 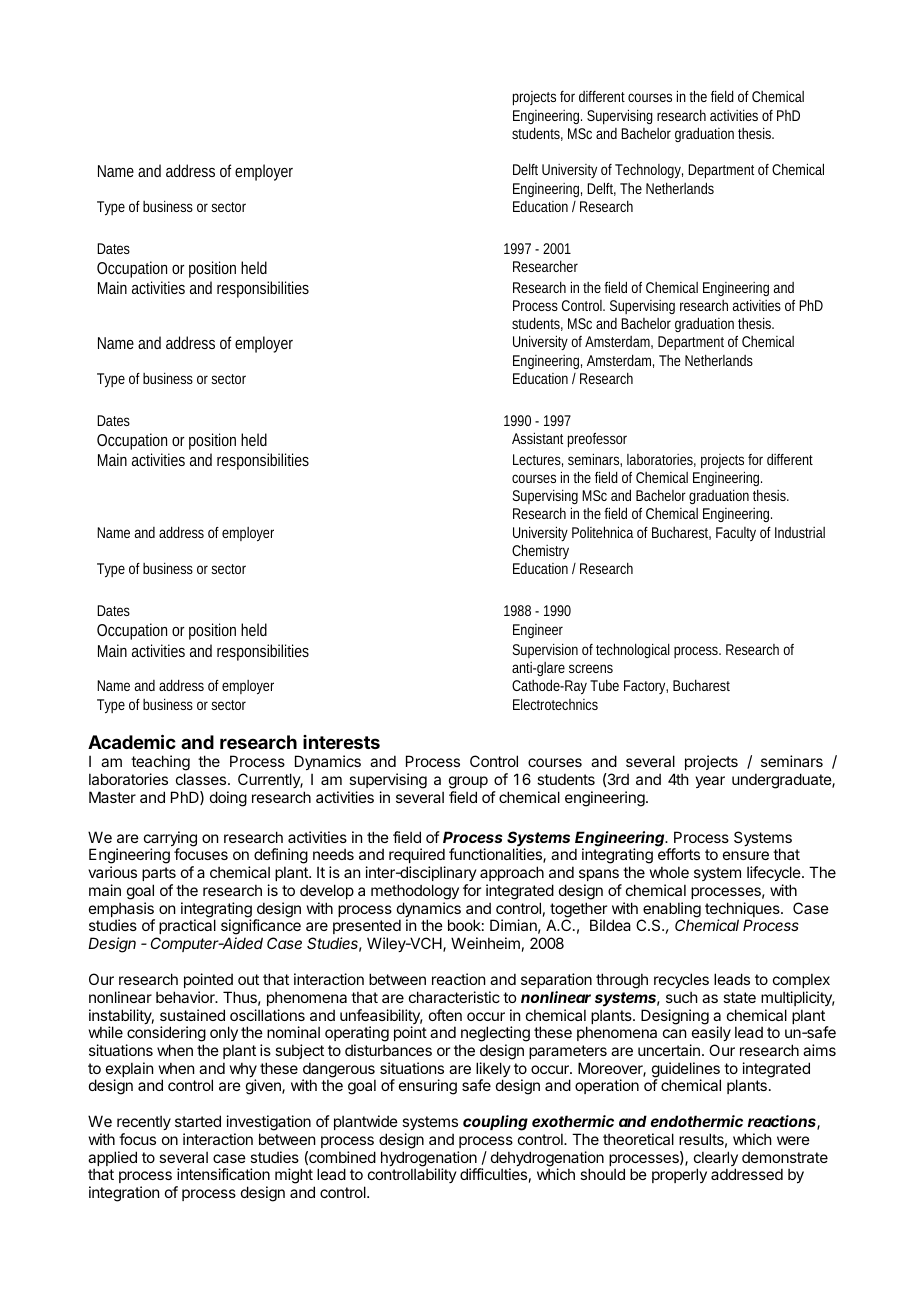 I want to click on Chemistry, so click(x=540, y=551).
